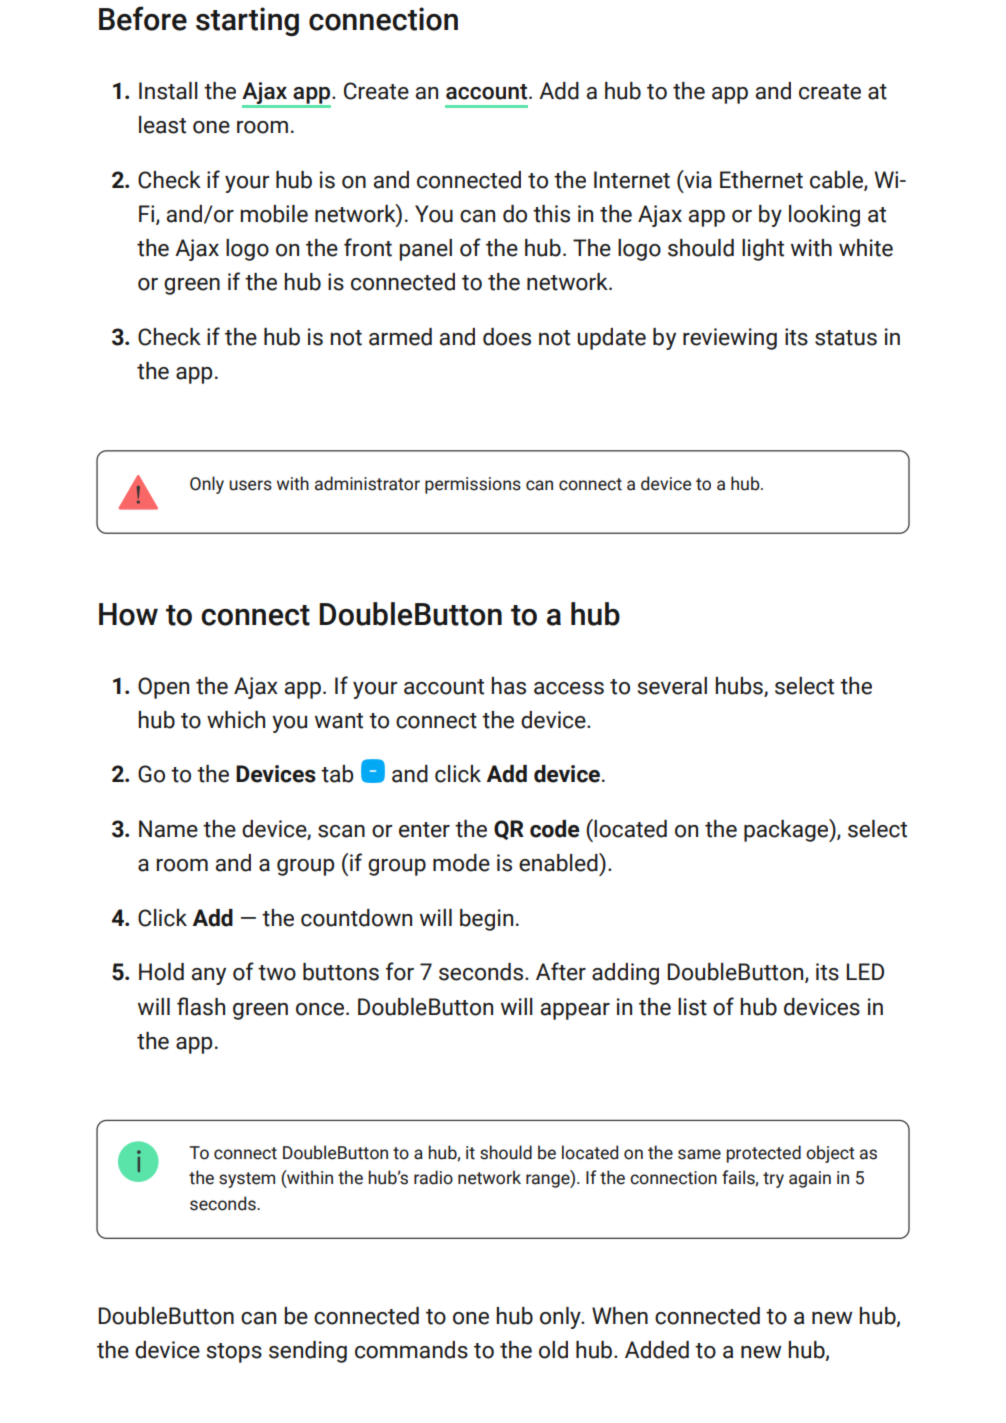  Describe the element at coordinates (657, 1350) in the page. I see `Added` at that location.
